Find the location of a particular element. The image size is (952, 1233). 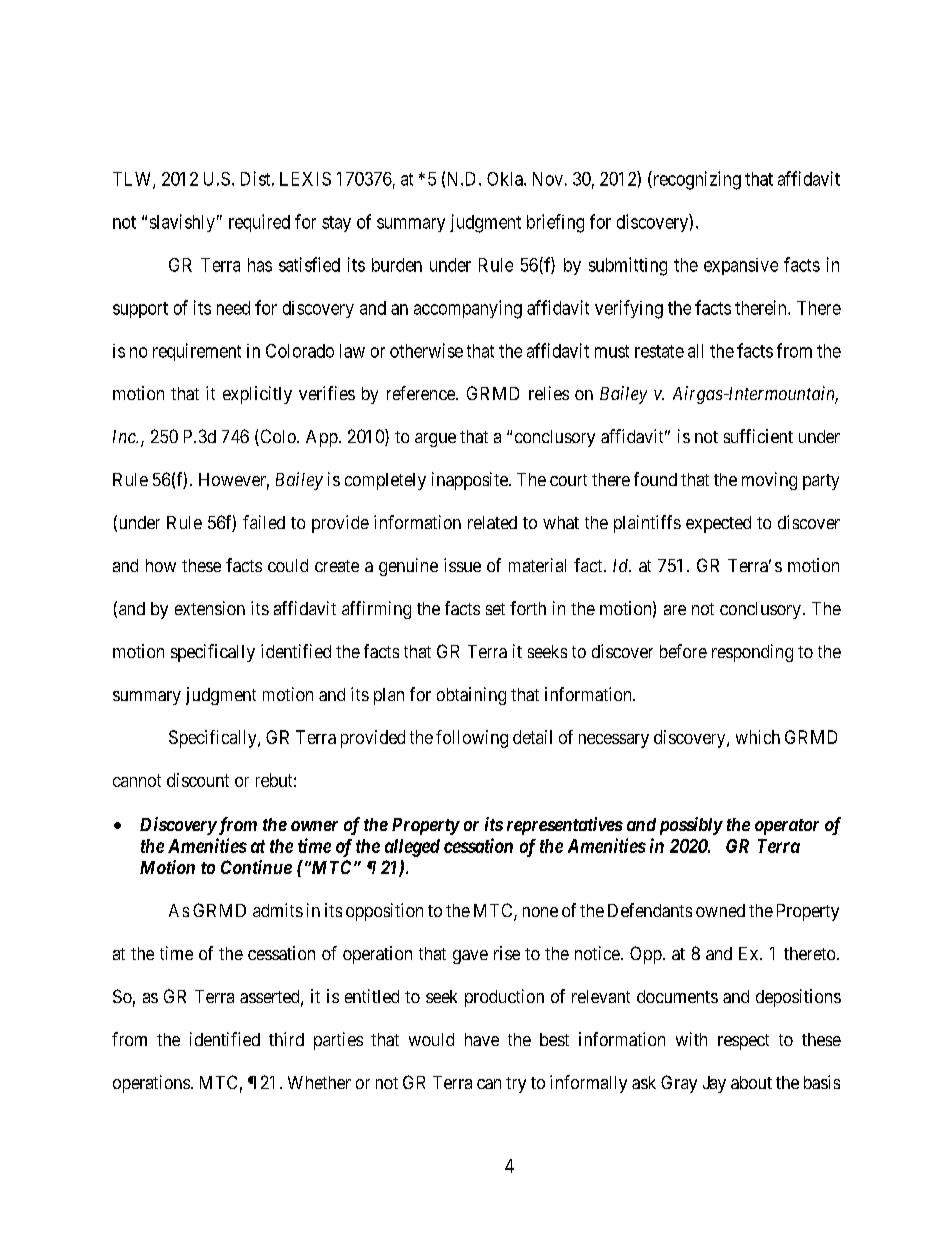

third is located at coordinates (286, 1039).
